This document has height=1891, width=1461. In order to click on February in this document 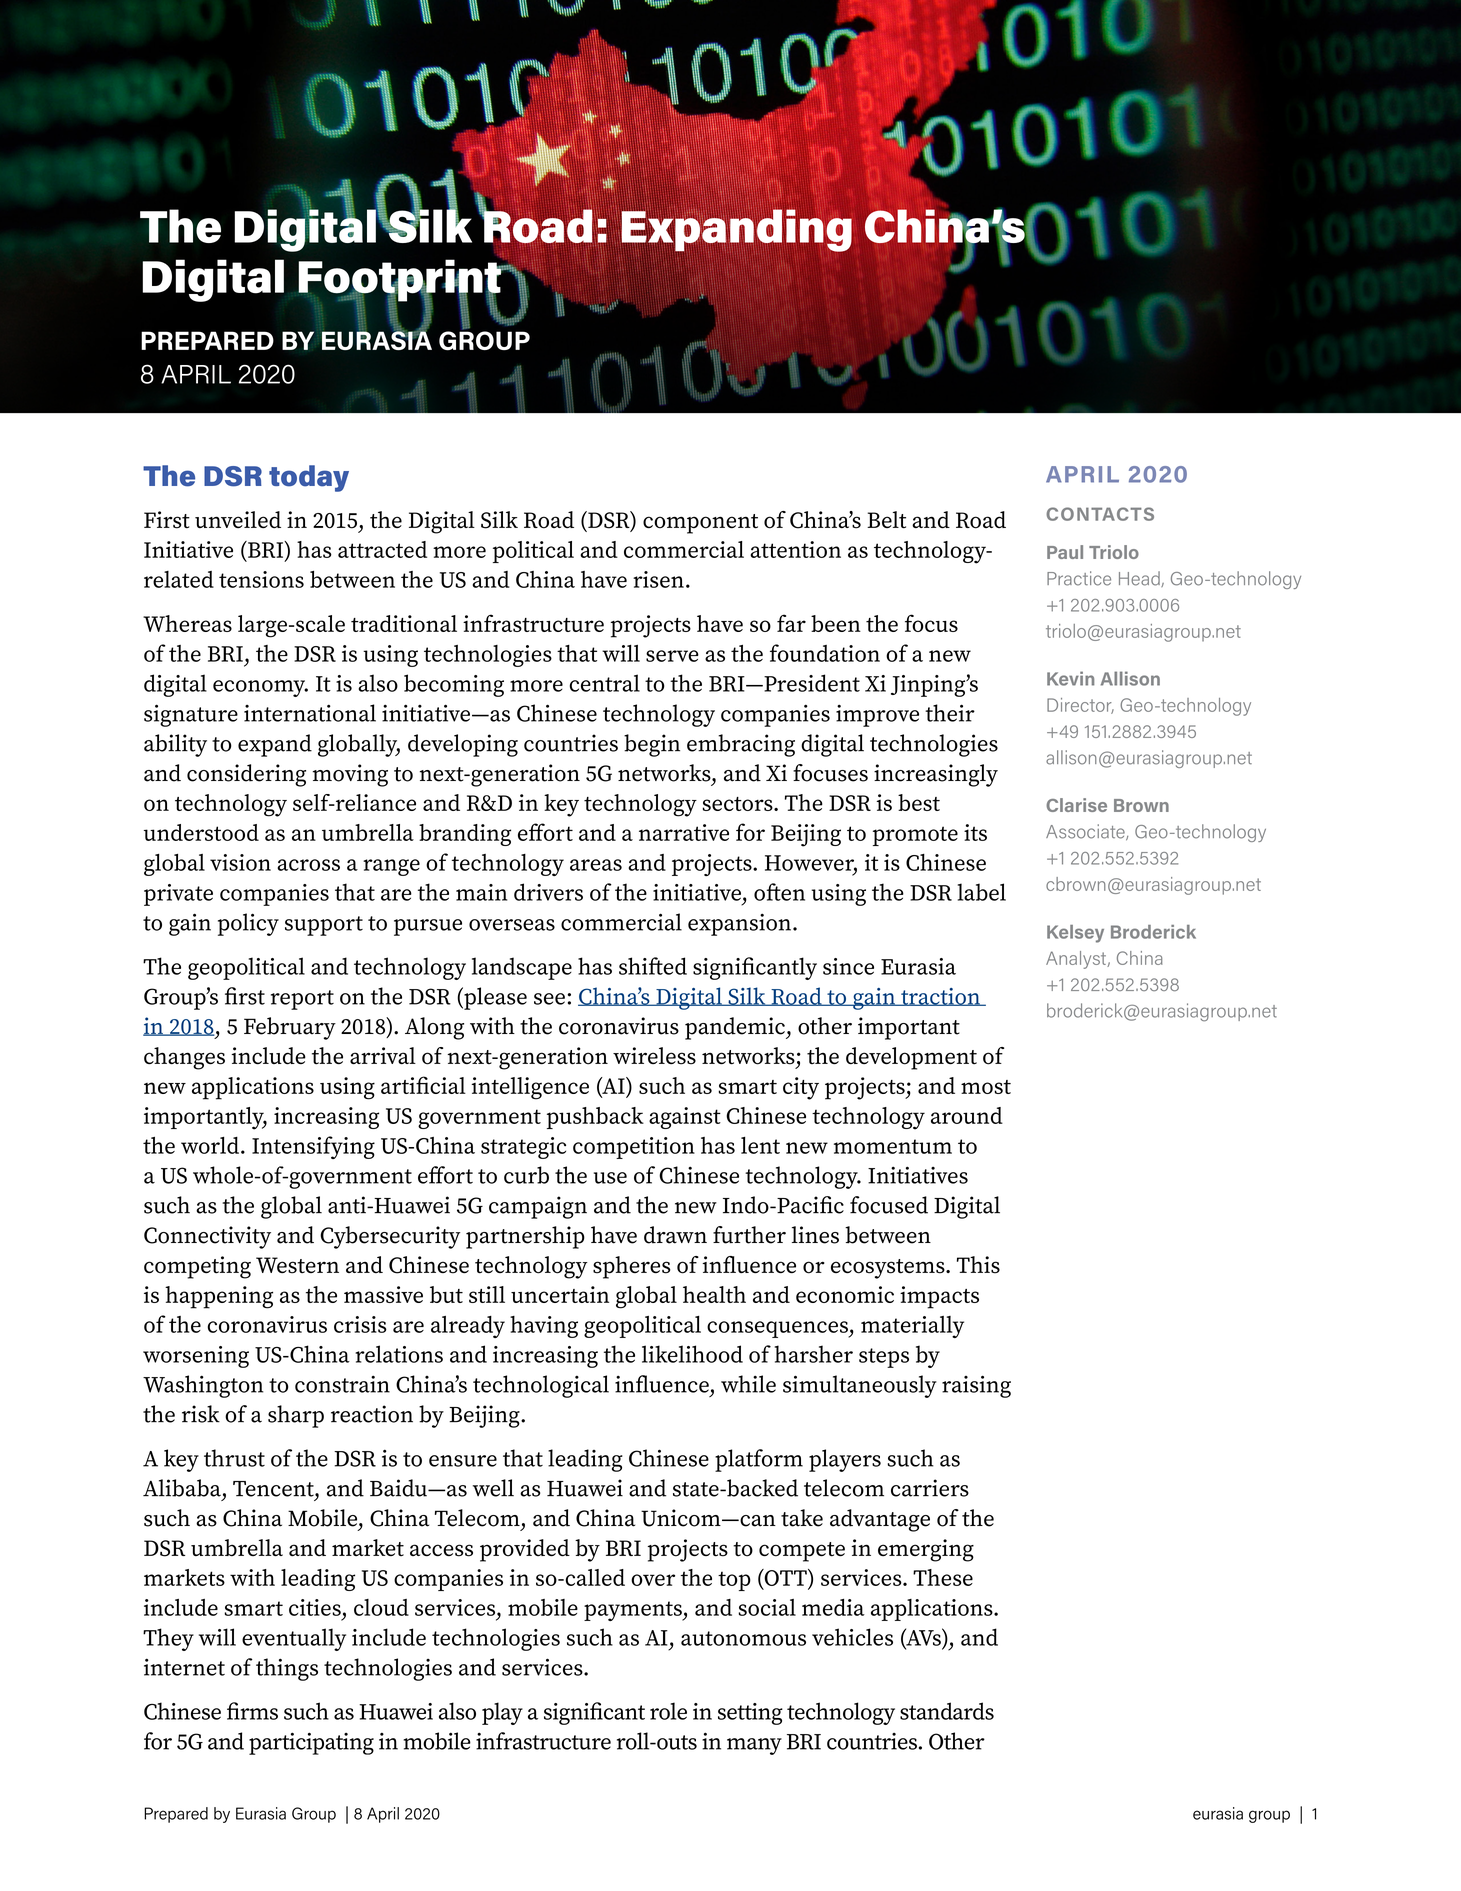, I will do `click(290, 1028)`.
